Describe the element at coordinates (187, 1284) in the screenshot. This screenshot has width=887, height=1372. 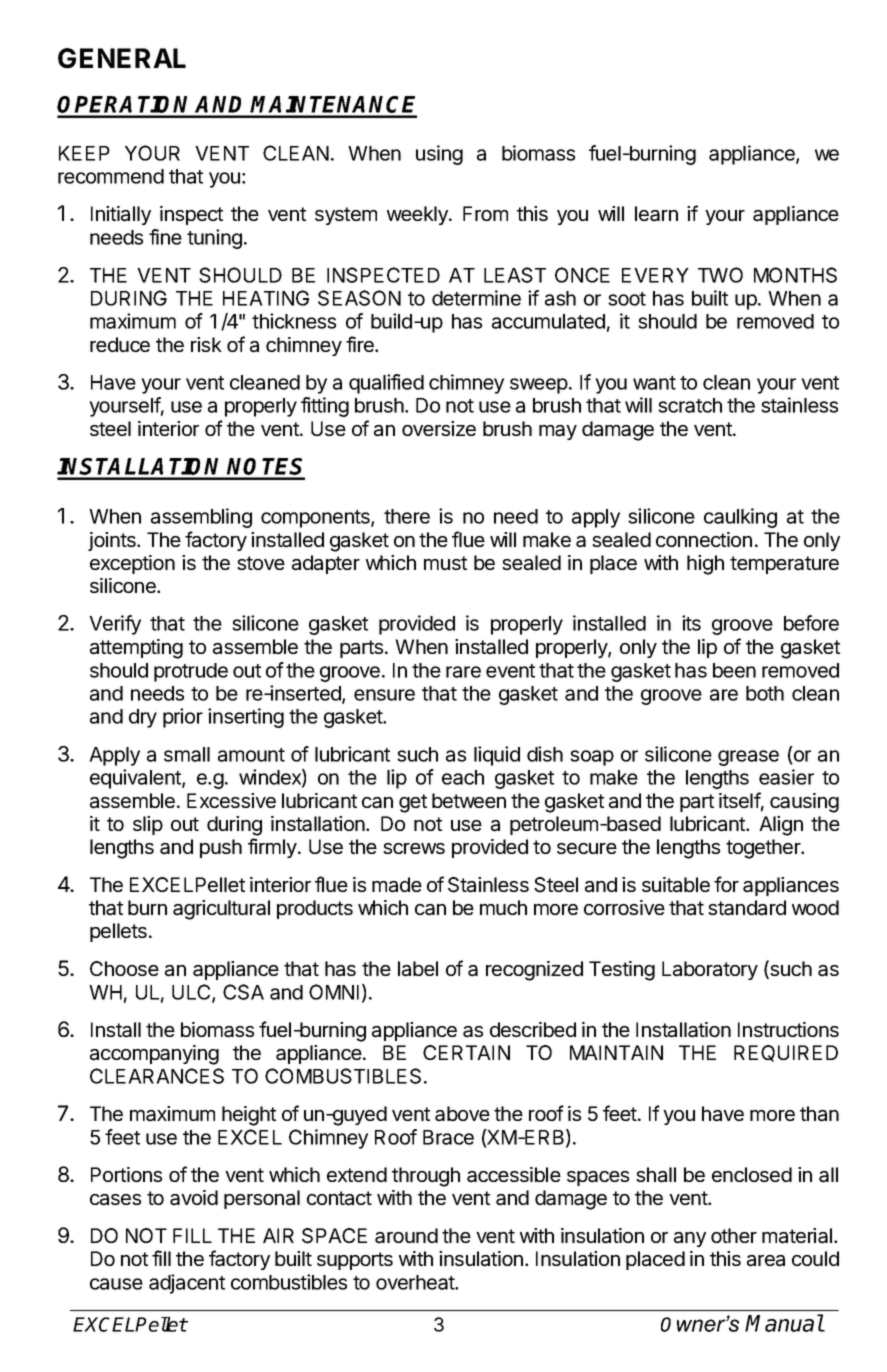
I see `adjacent` at that location.
